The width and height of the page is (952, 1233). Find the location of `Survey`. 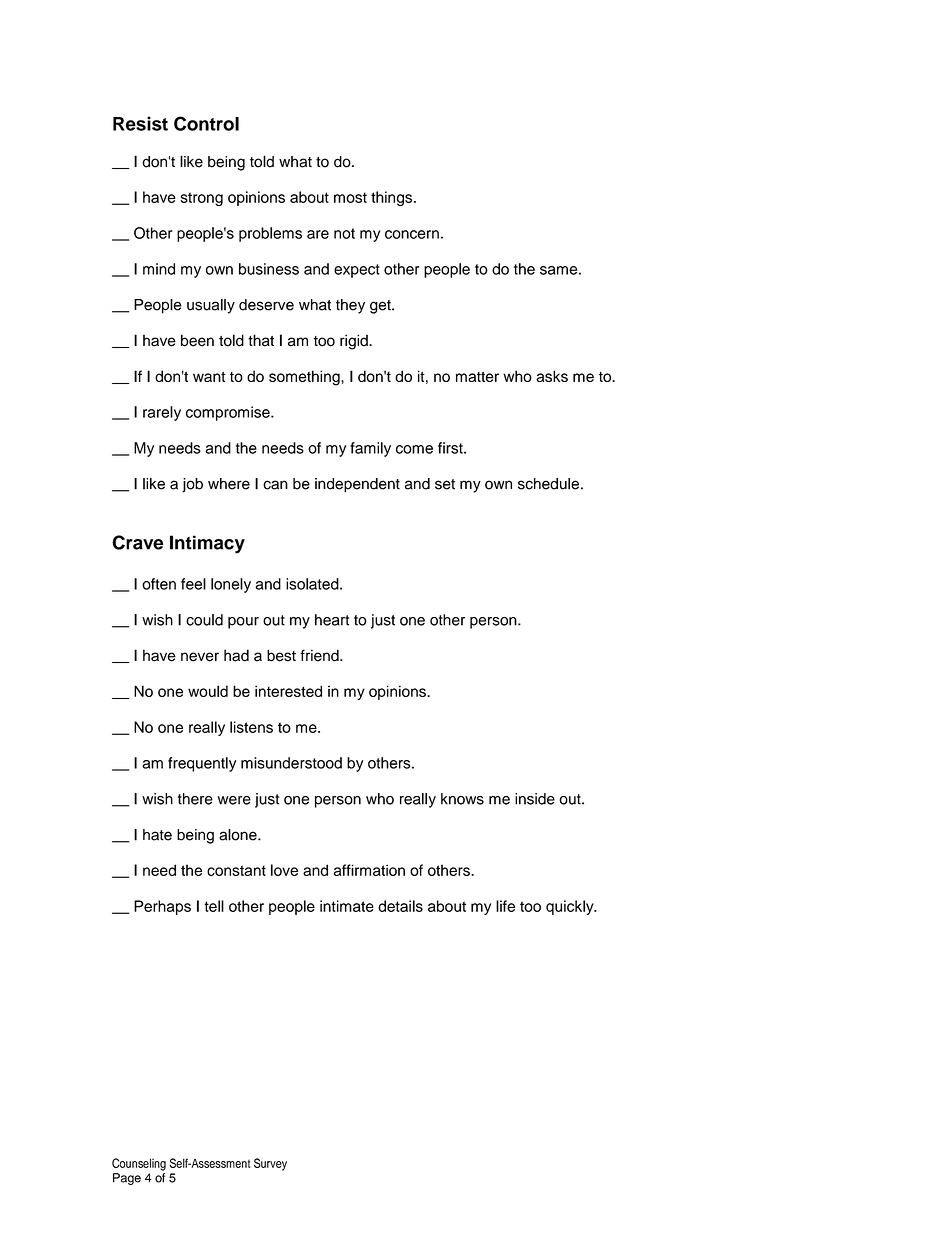

Survey is located at coordinates (270, 1164).
